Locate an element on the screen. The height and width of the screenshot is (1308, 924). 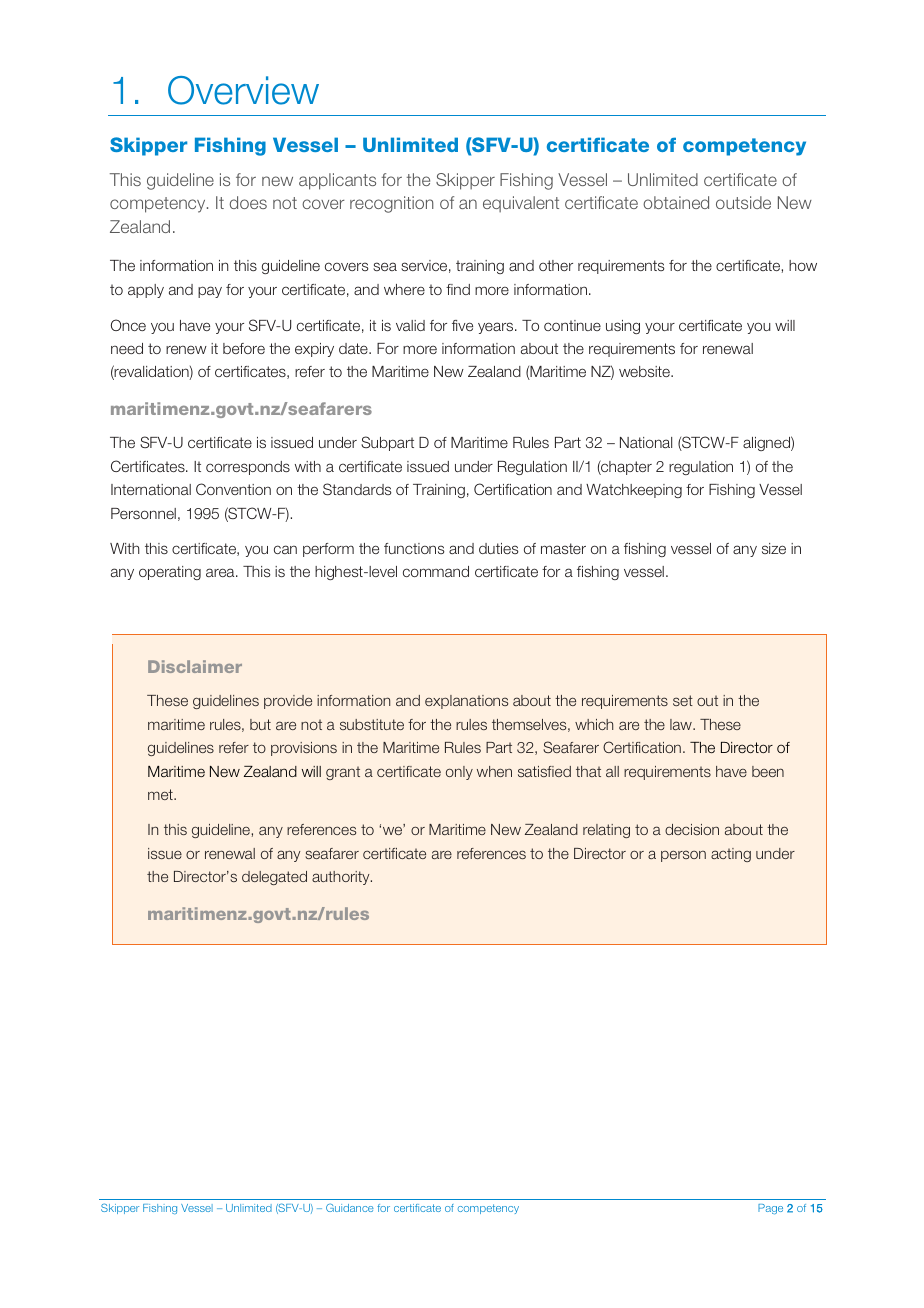
before is located at coordinates (244, 348).
